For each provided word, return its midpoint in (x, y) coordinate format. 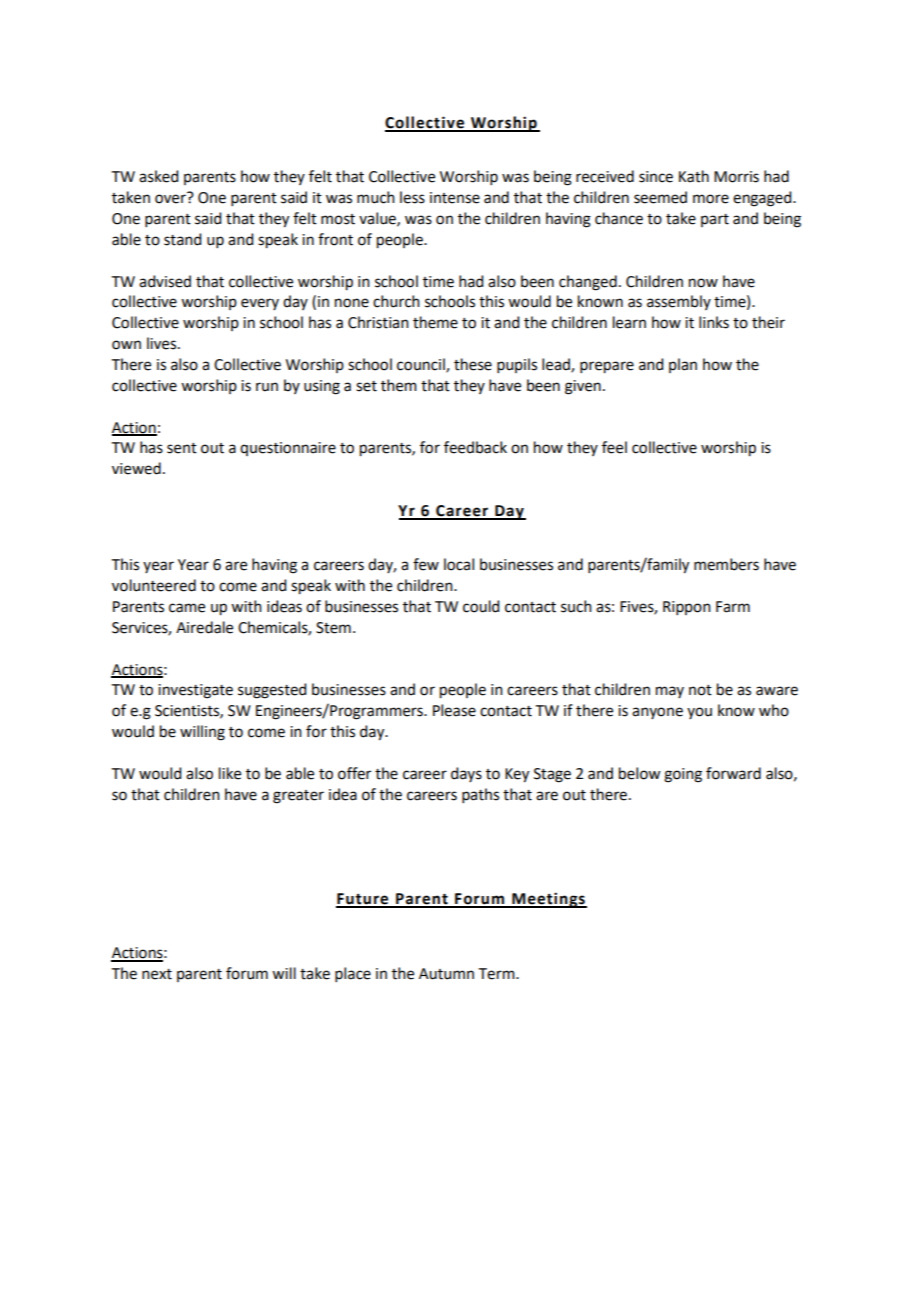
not (700, 690)
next (157, 974)
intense (455, 198)
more (711, 199)
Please (454, 710)
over (171, 198)
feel (614, 447)
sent (182, 448)
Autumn (446, 974)
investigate (195, 691)
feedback (475, 447)
